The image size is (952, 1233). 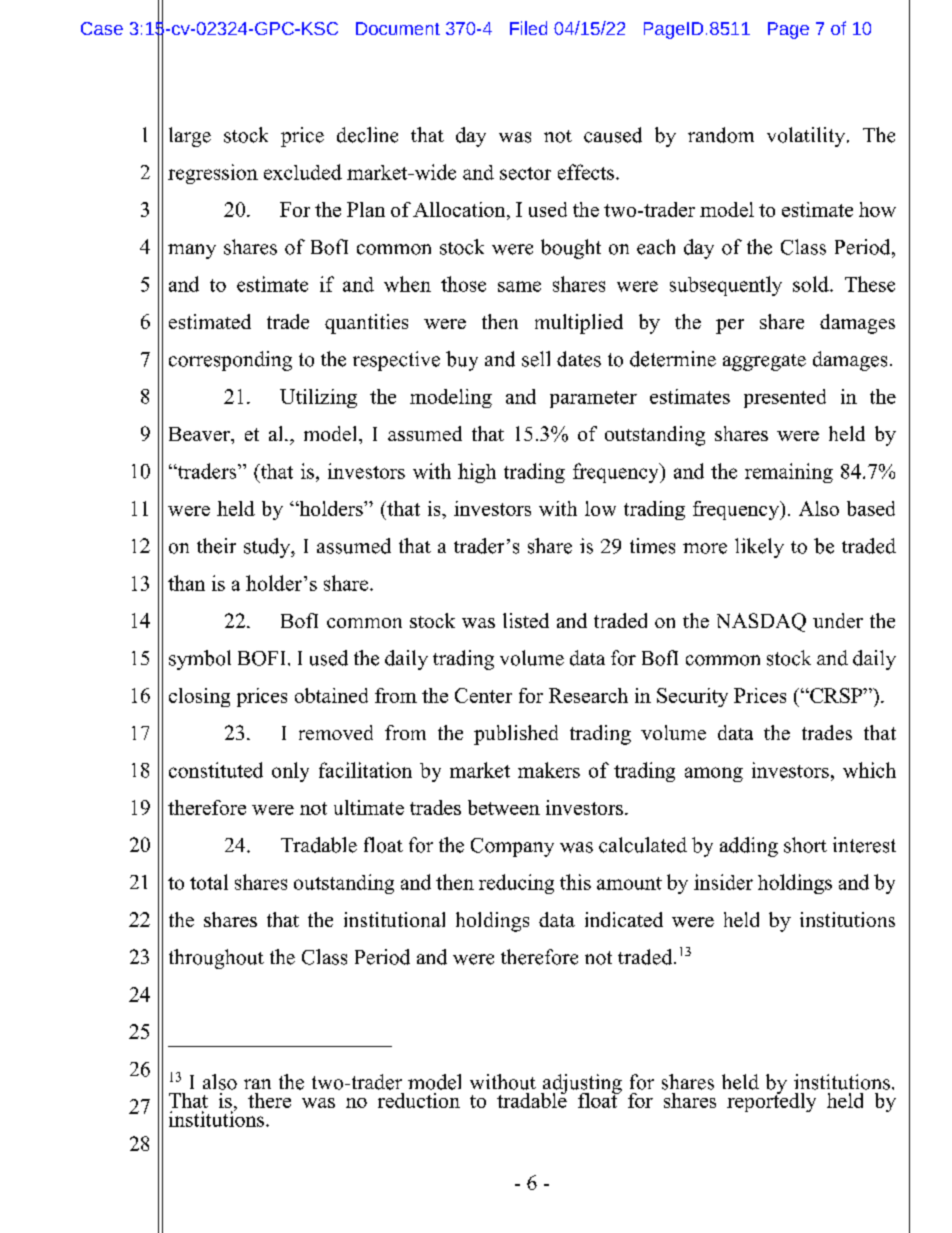 I want to click on likely, so click(x=759, y=548).
